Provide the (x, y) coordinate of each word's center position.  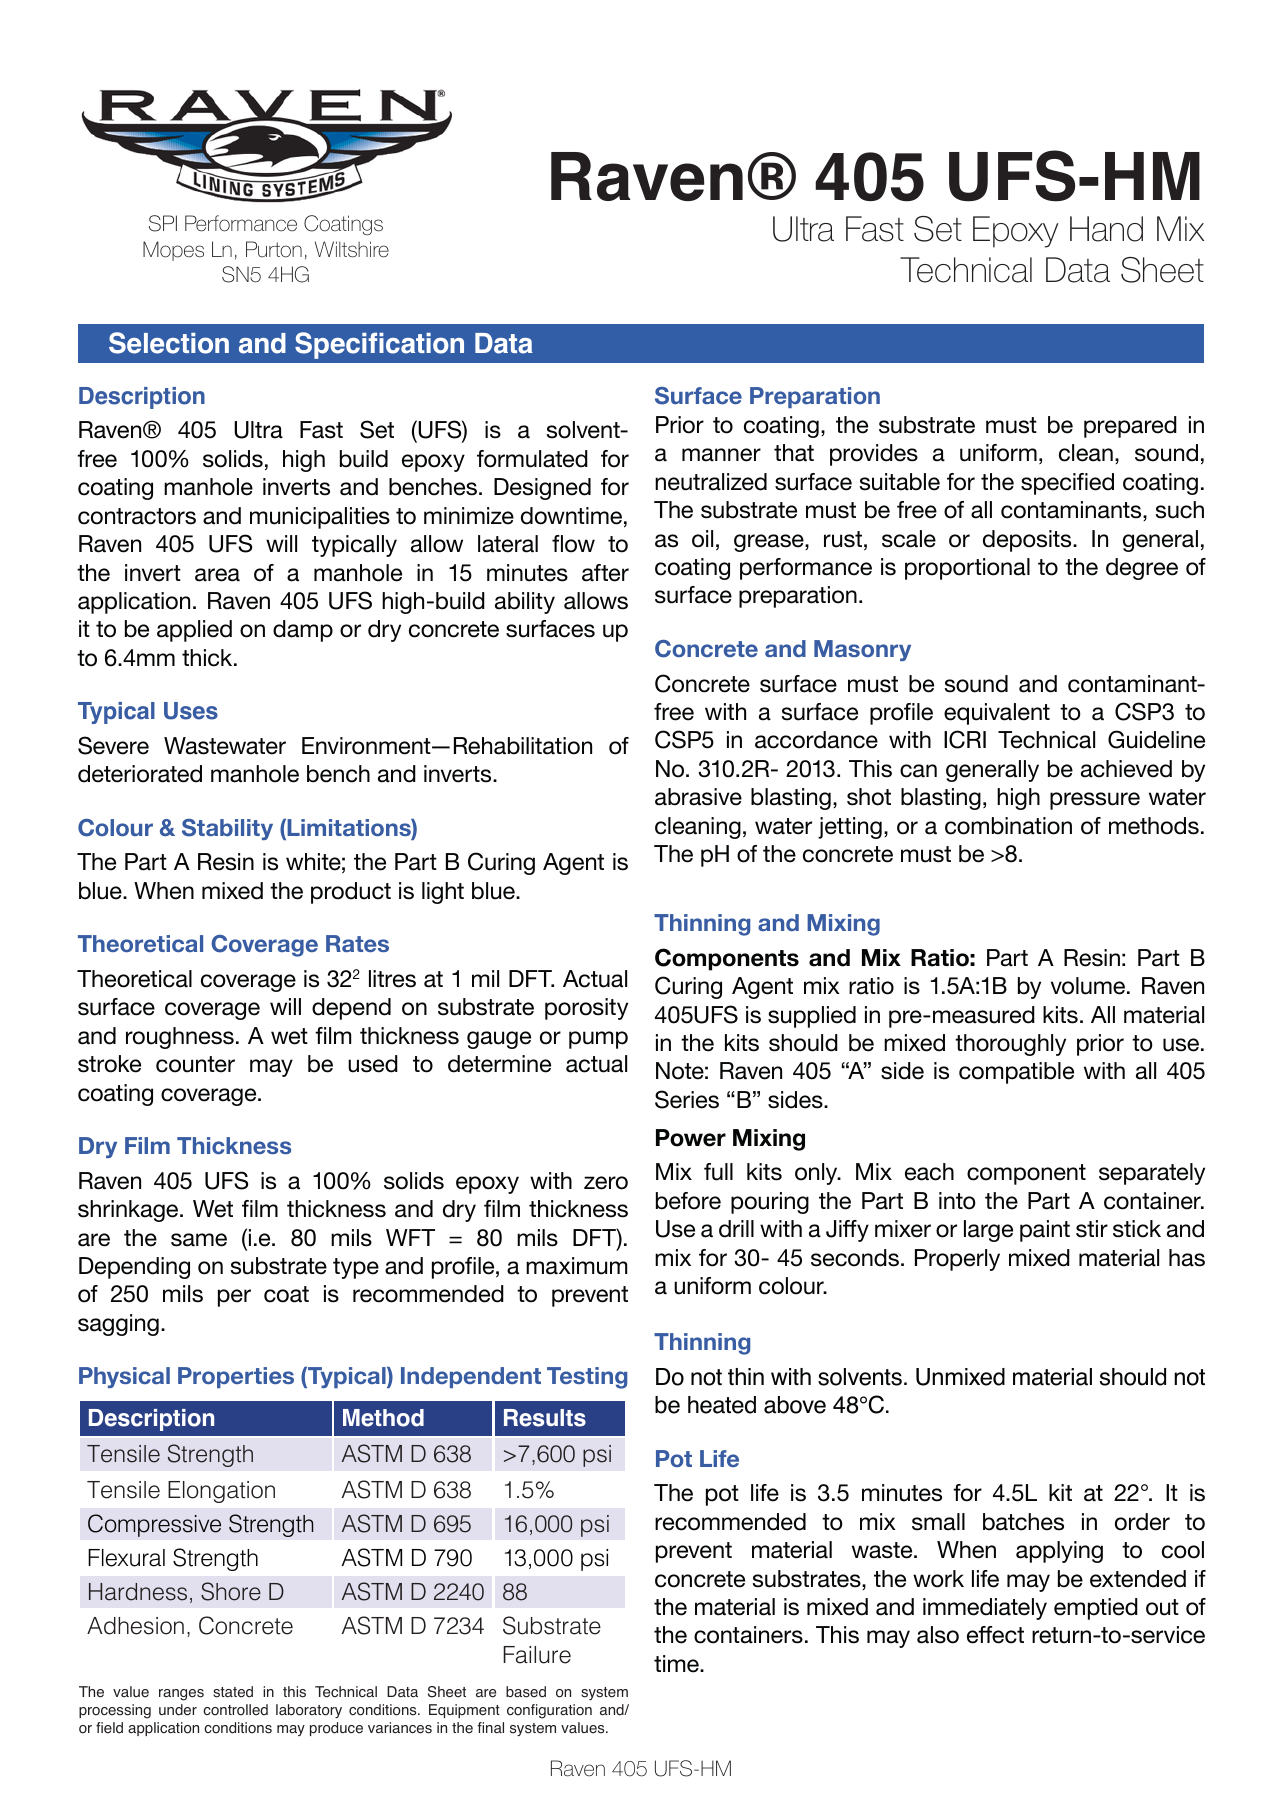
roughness (180, 1038)
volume (1089, 986)
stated (233, 1692)
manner (721, 455)
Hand (1106, 229)
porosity (586, 1009)
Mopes (173, 251)
